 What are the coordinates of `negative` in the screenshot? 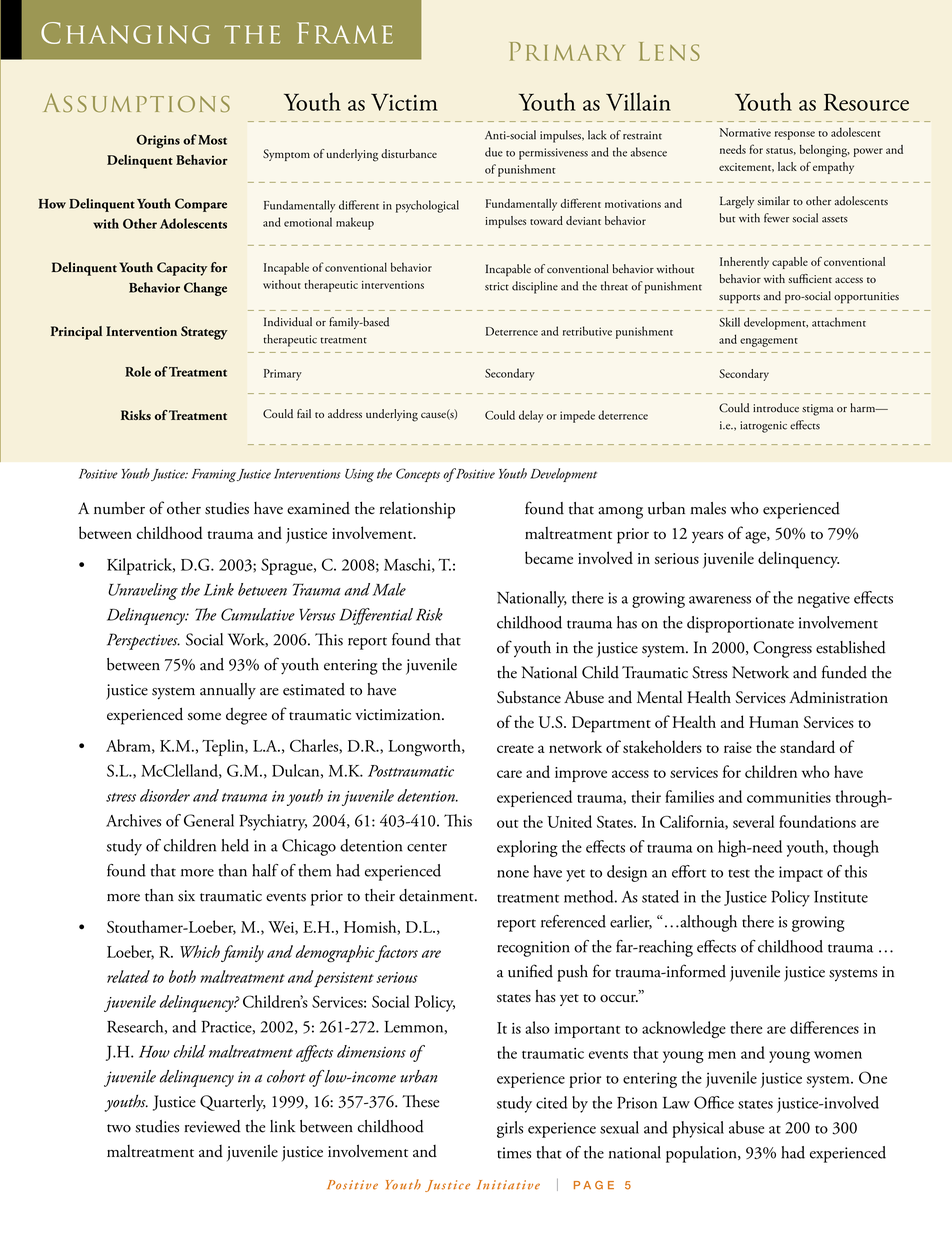 It's located at (824, 600).
